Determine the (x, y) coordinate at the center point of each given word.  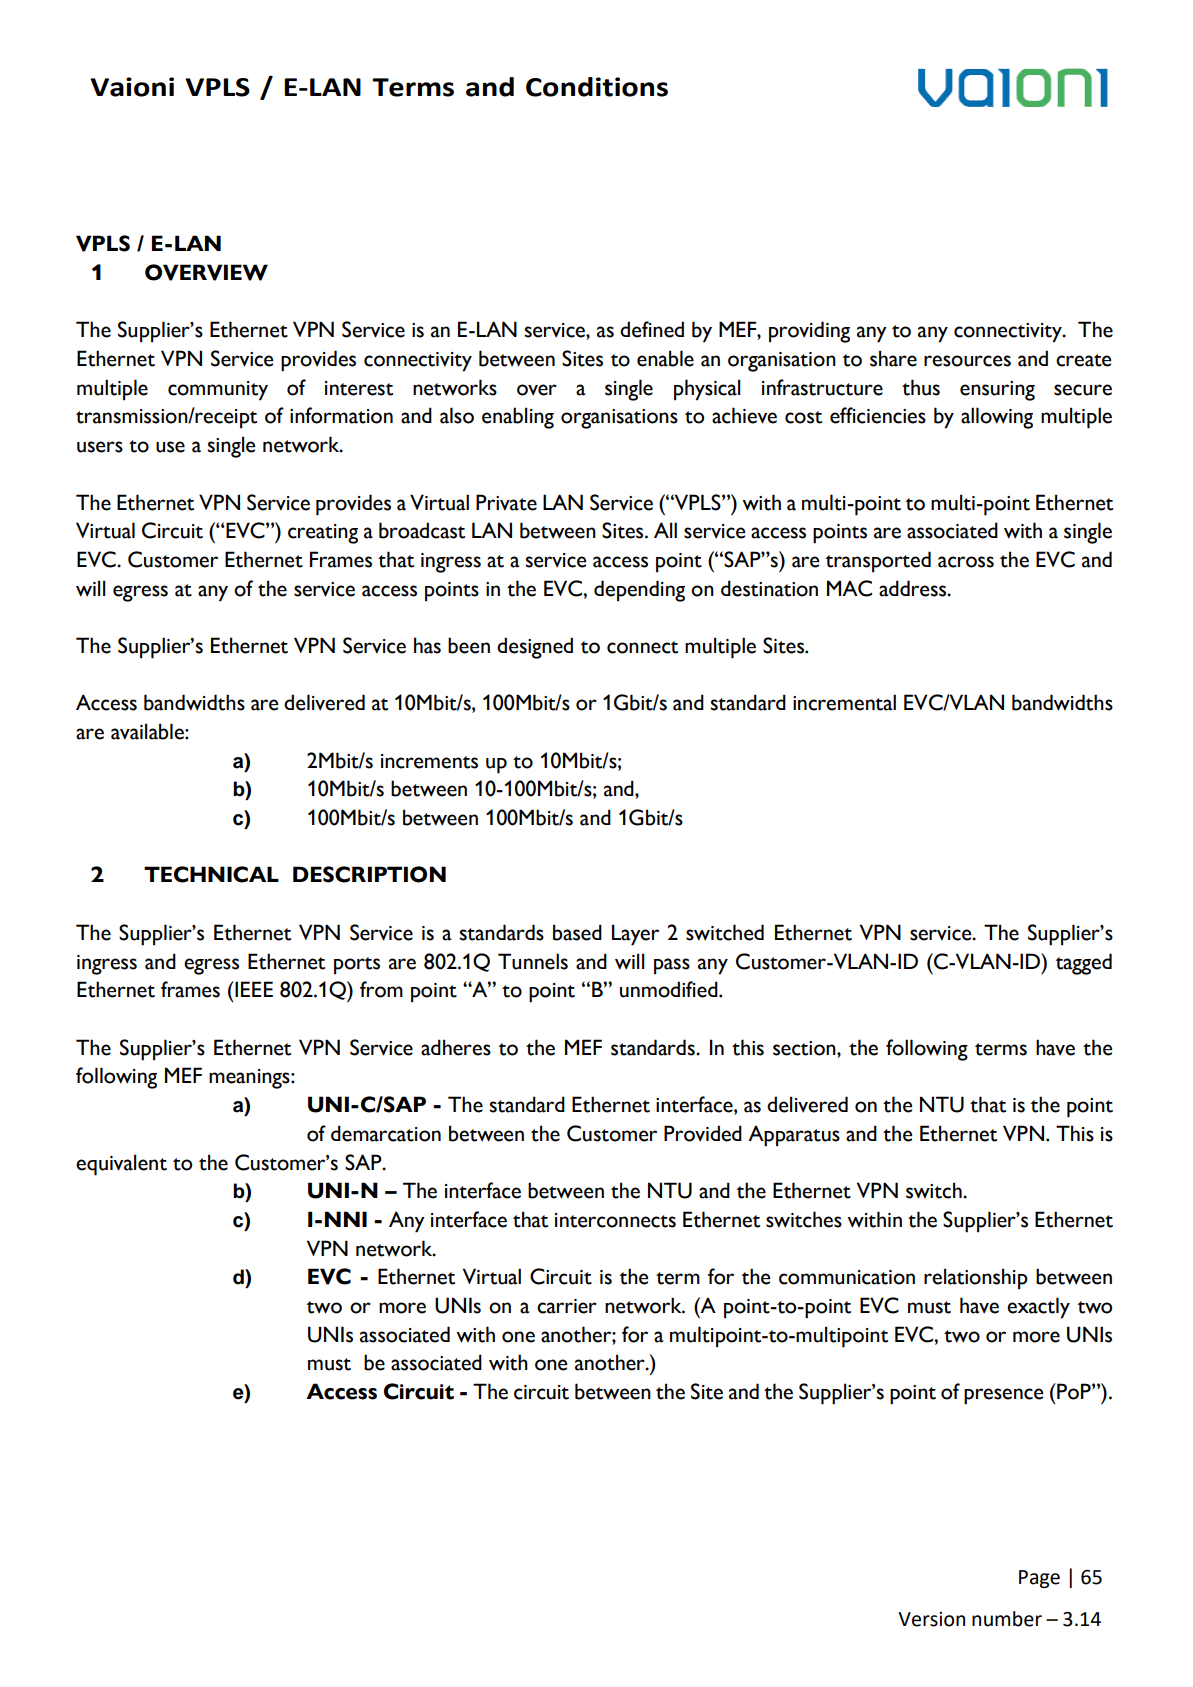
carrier (567, 1306)
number (1007, 1619)
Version (931, 1619)
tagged (1084, 964)
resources (967, 361)
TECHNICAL (211, 874)
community (218, 391)
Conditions (597, 87)
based (577, 932)
